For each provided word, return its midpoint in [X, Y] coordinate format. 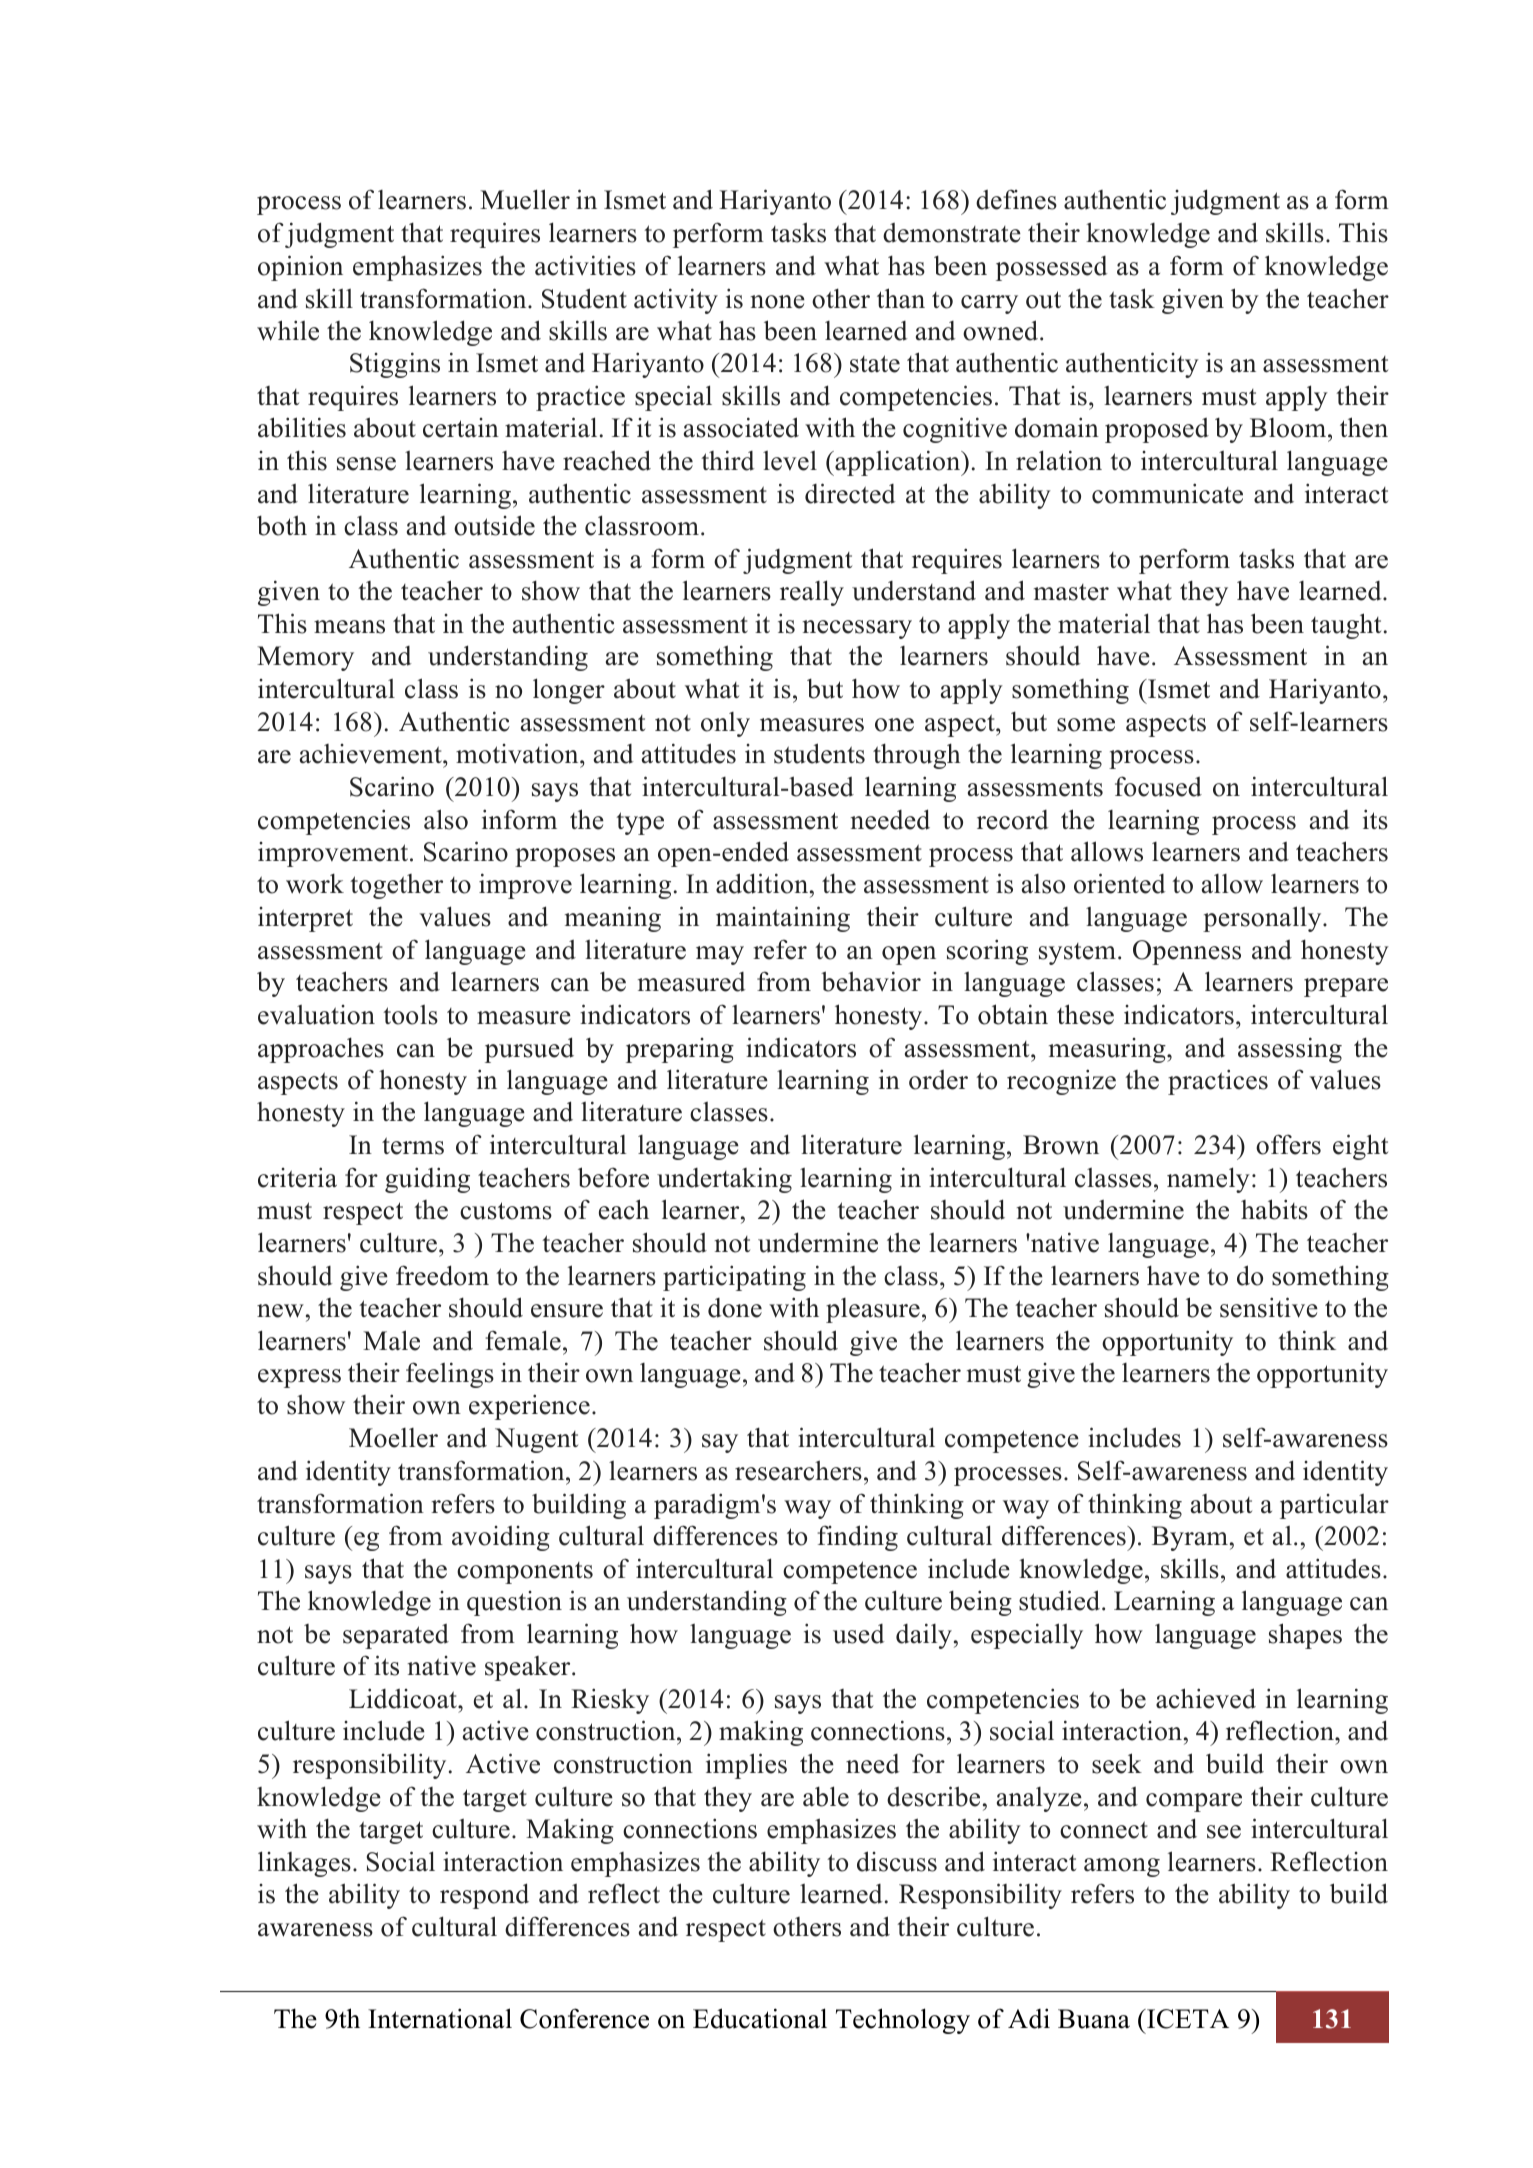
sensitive [1269, 1307]
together [396, 886]
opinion [300, 268]
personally [1263, 919]
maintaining [783, 919]
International [440, 2018]
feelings [450, 1375]
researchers [798, 1470]
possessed [1051, 268]
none [778, 302]
